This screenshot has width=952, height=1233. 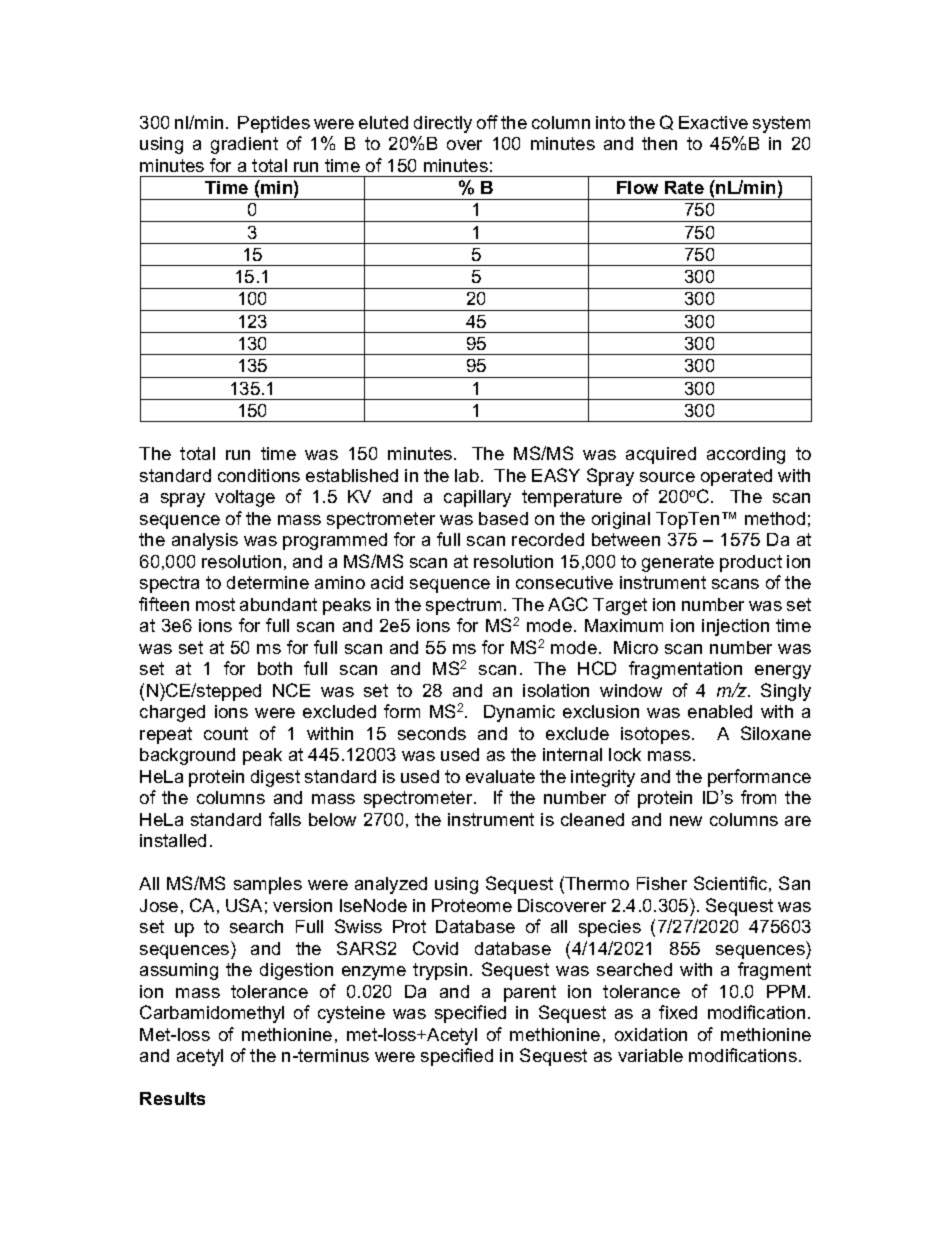 What do you see at coordinates (226, 733) in the screenshot?
I see `count` at bounding box center [226, 733].
